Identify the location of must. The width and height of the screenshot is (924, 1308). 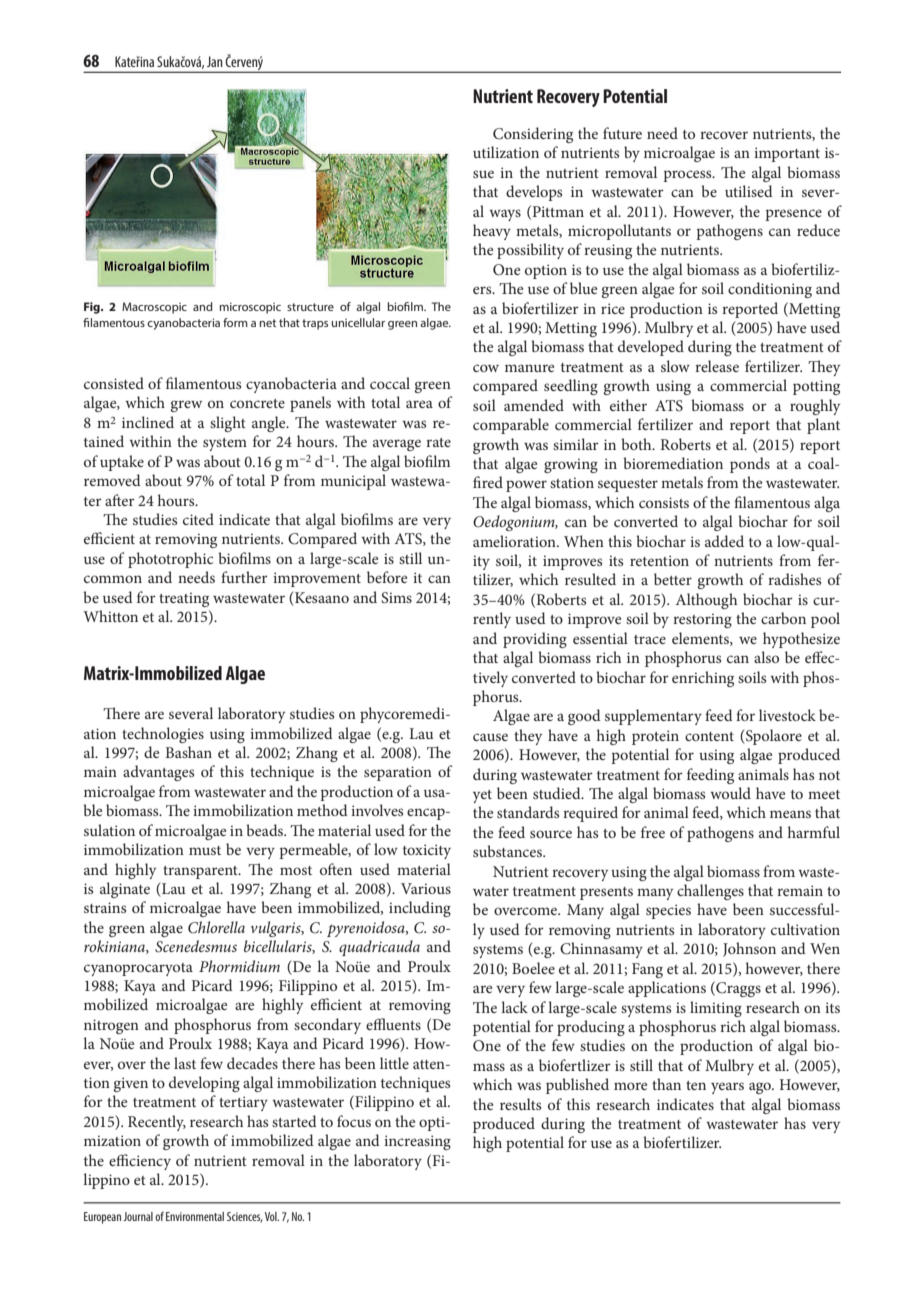
(205, 850).
